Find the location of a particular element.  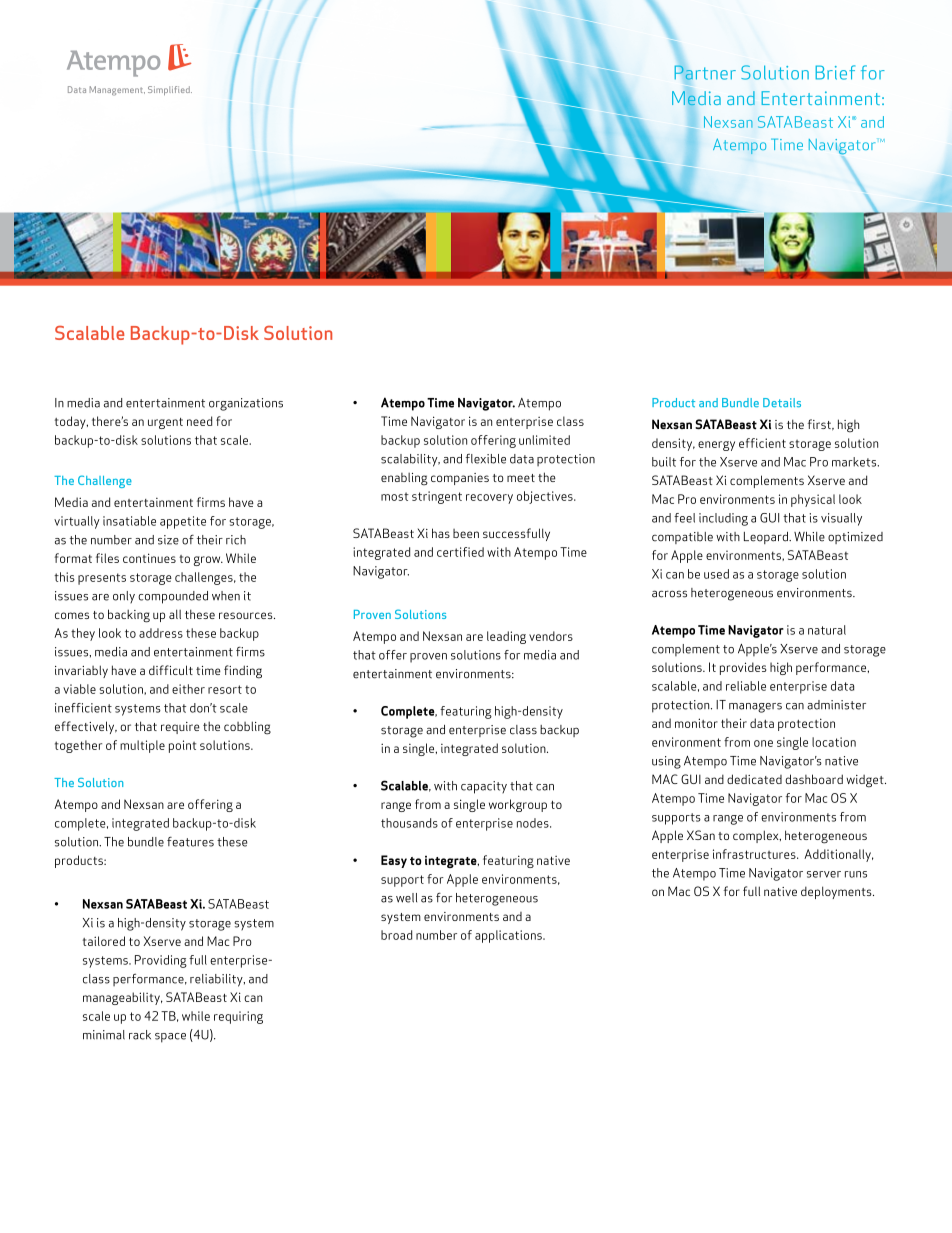

applications is located at coordinates (509, 936).
